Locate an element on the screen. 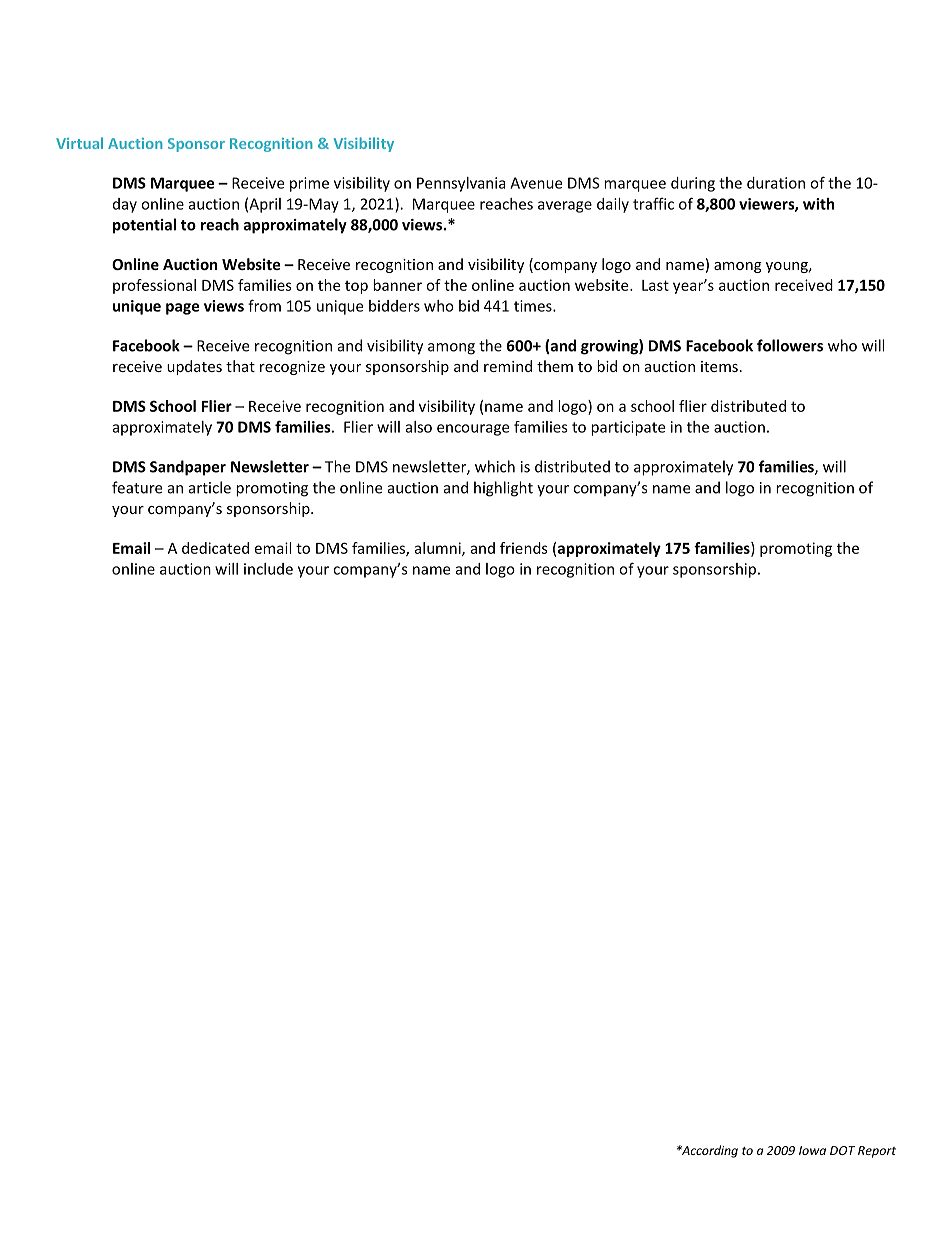 The image size is (952, 1233). potential is located at coordinates (144, 226).
